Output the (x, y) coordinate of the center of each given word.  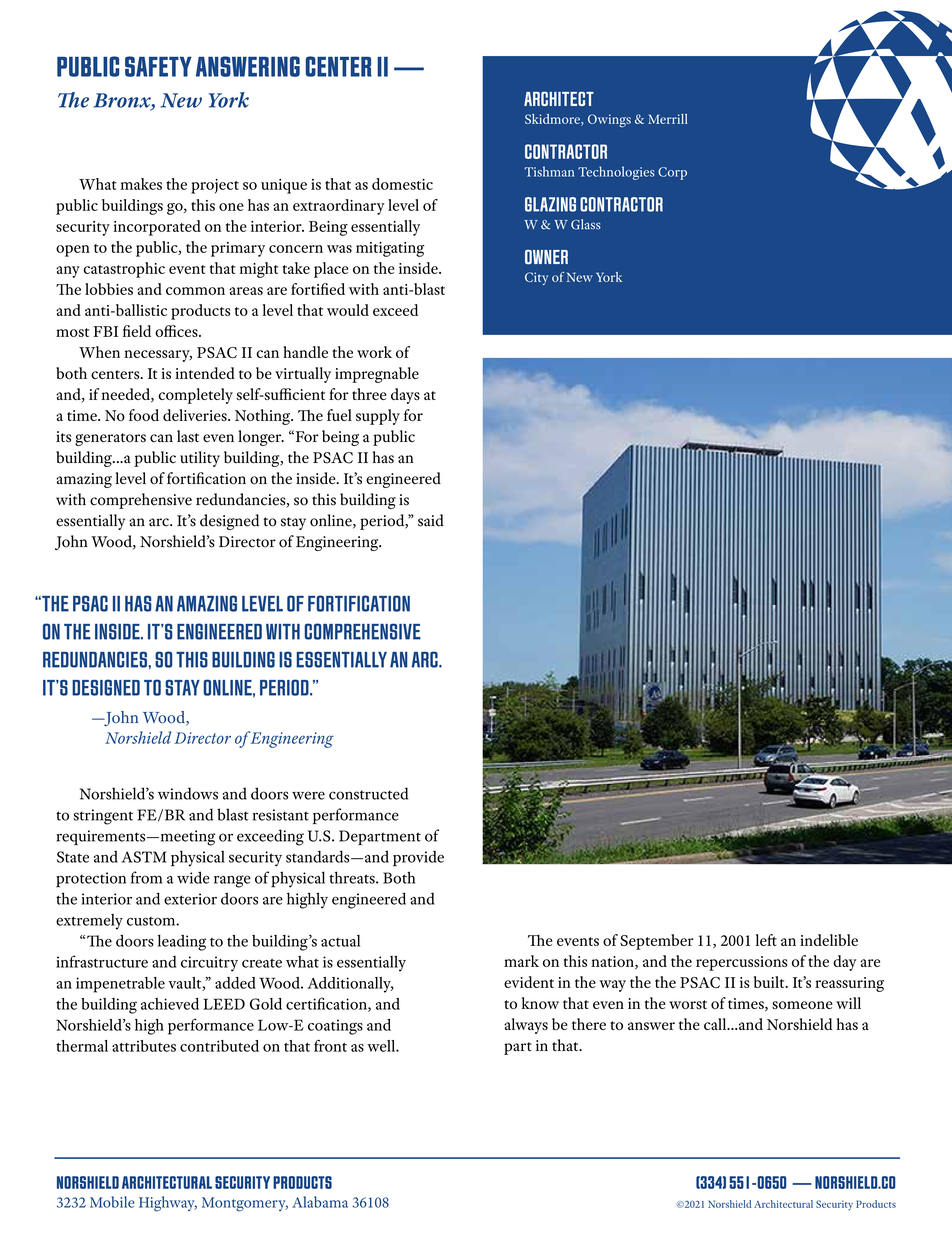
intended (205, 373)
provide (418, 859)
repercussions (741, 963)
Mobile (112, 1202)
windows (188, 793)
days (405, 396)
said (431, 520)
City (536, 278)
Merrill (668, 119)
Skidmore (553, 120)
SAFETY (158, 66)
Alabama (320, 1202)
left (766, 940)
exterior (190, 899)
